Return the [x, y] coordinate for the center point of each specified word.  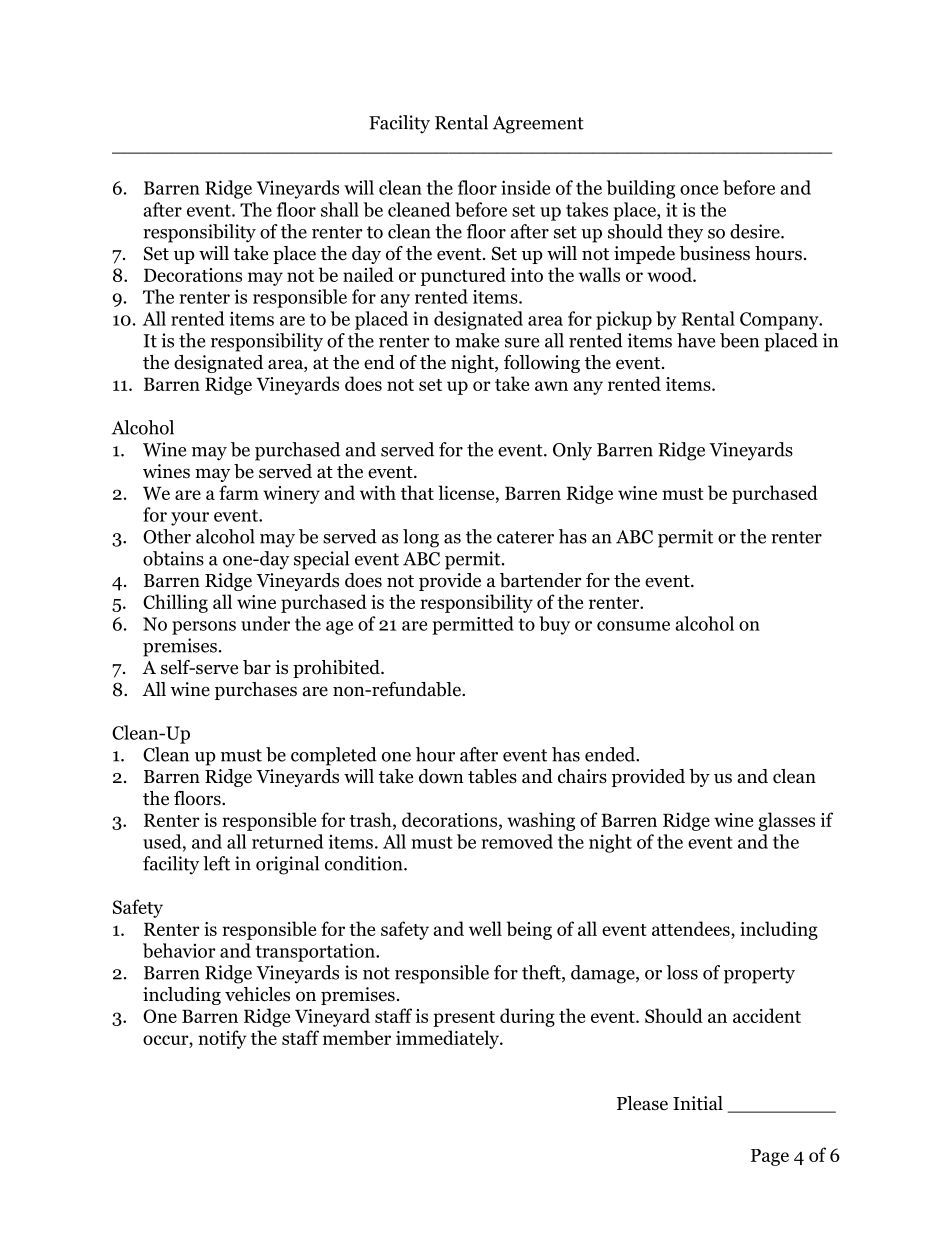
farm [239, 492]
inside [525, 187]
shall [340, 209]
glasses [786, 821]
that [417, 492]
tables [492, 776]
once [699, 190]
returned [287, 841]
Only [572, 451]
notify [222, 1039]
